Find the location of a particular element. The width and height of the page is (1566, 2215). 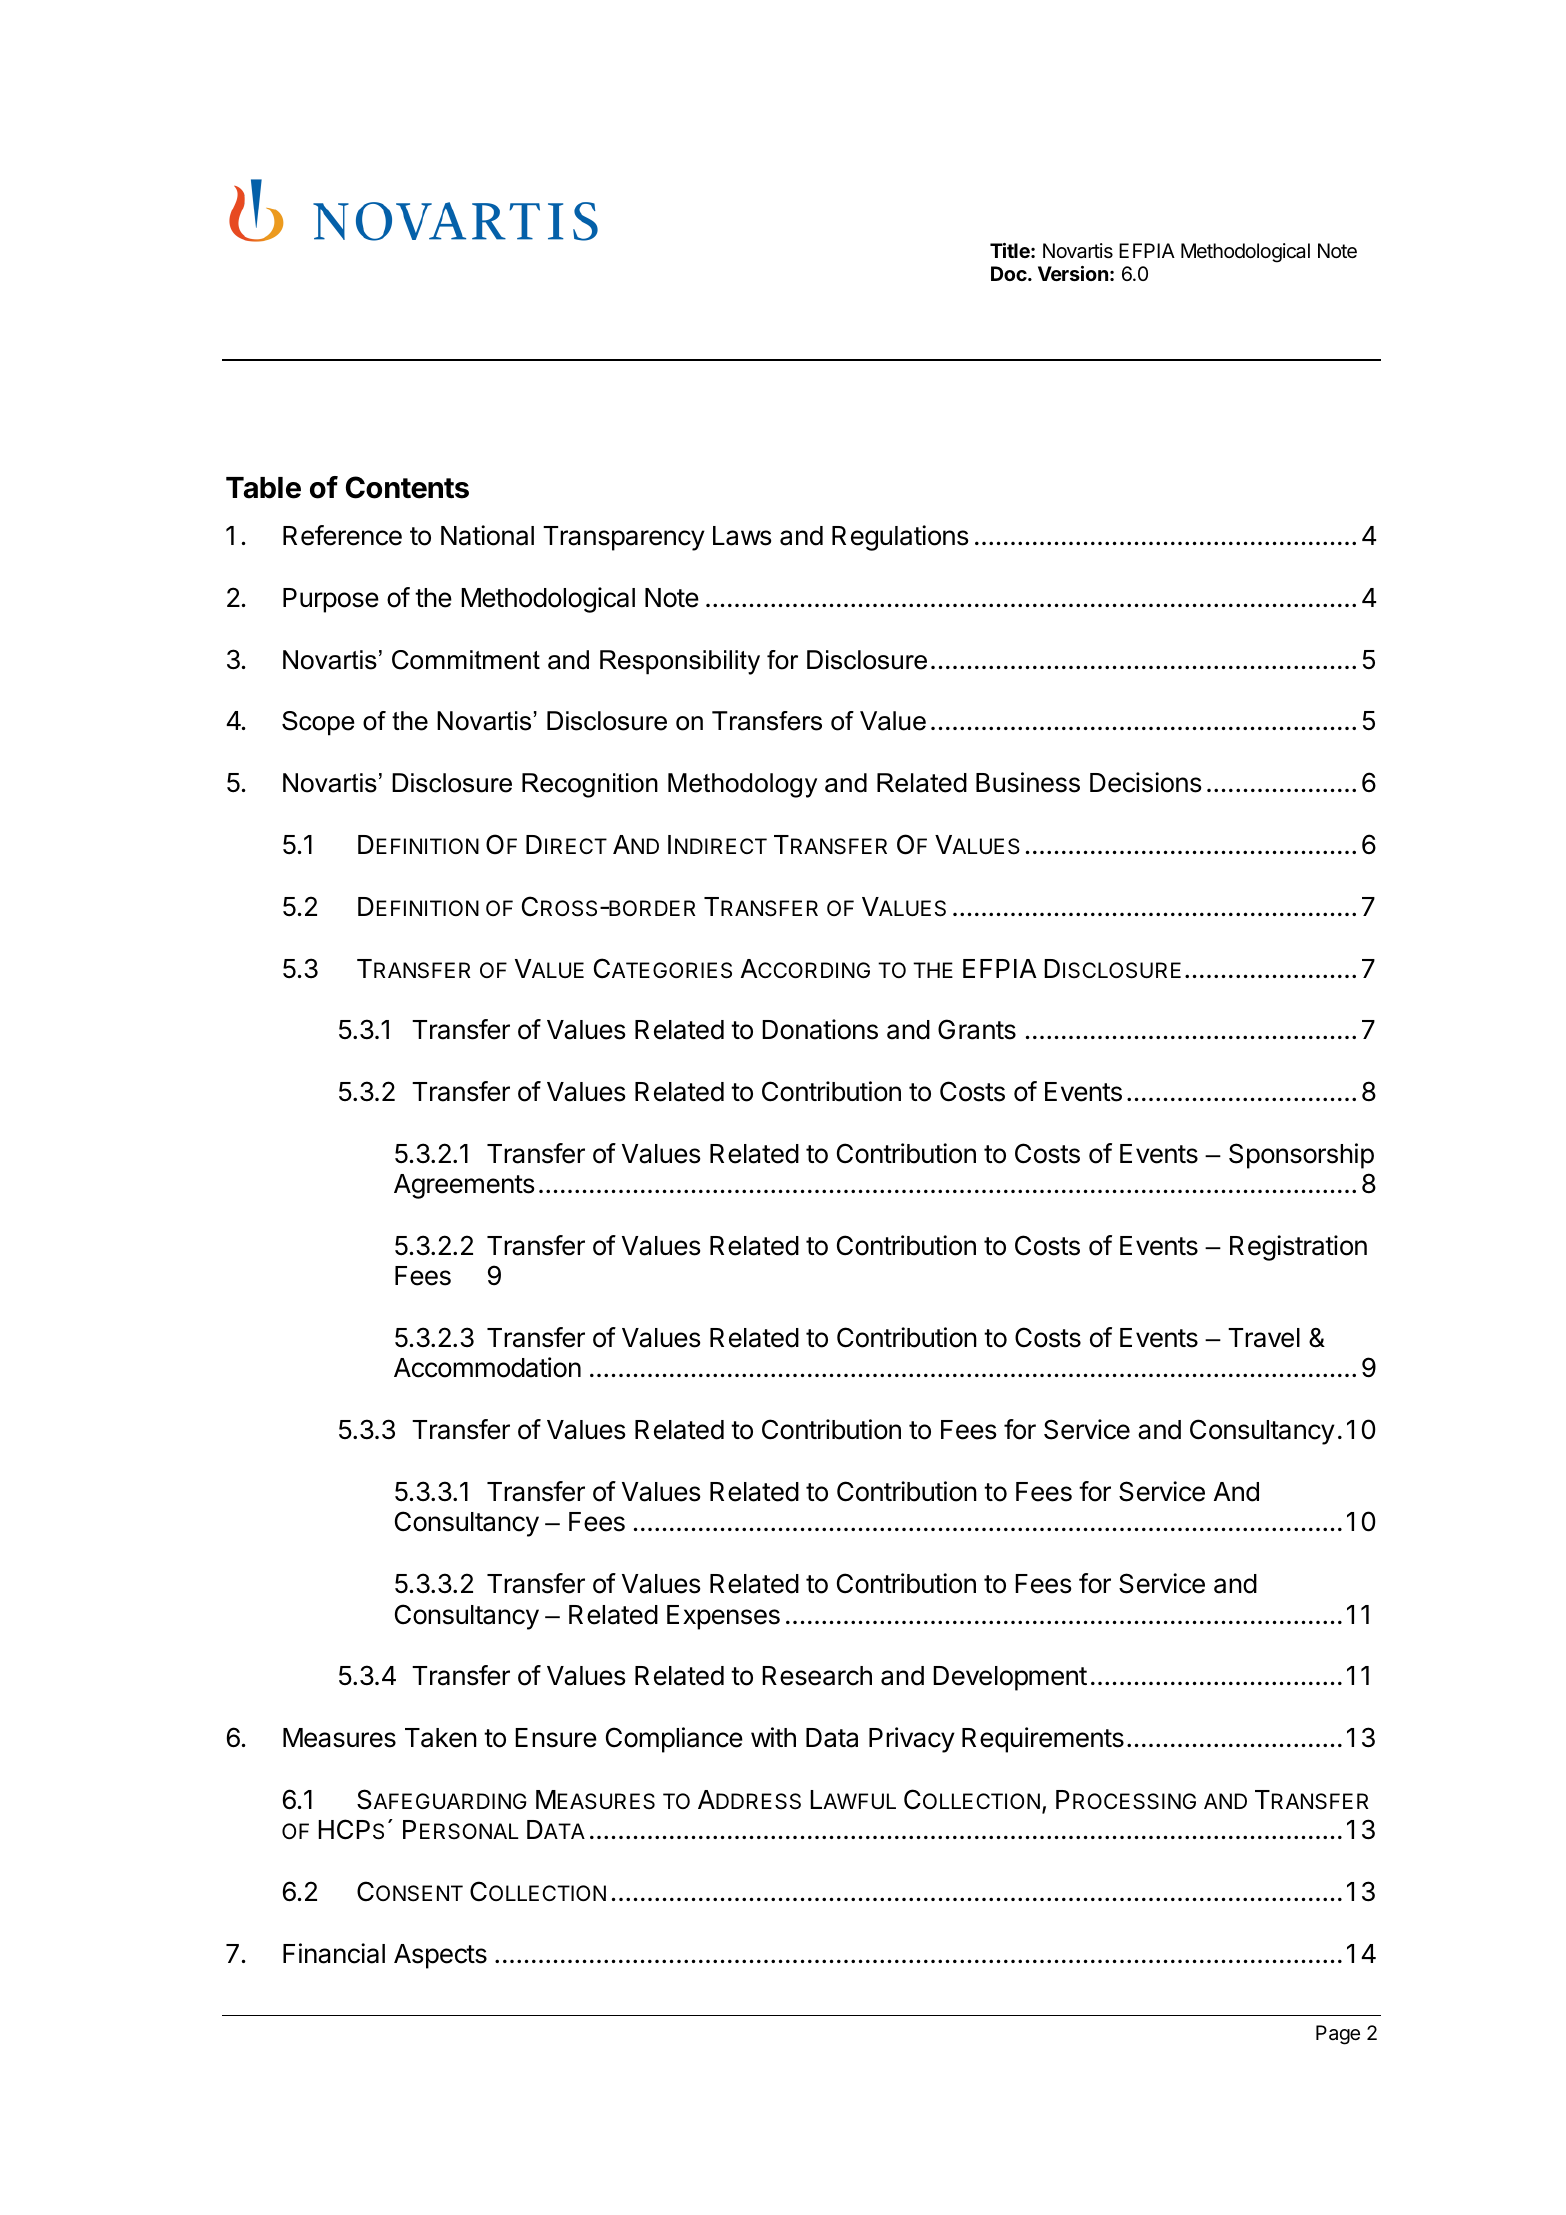

Version is located at coordinates (1073, 273).
